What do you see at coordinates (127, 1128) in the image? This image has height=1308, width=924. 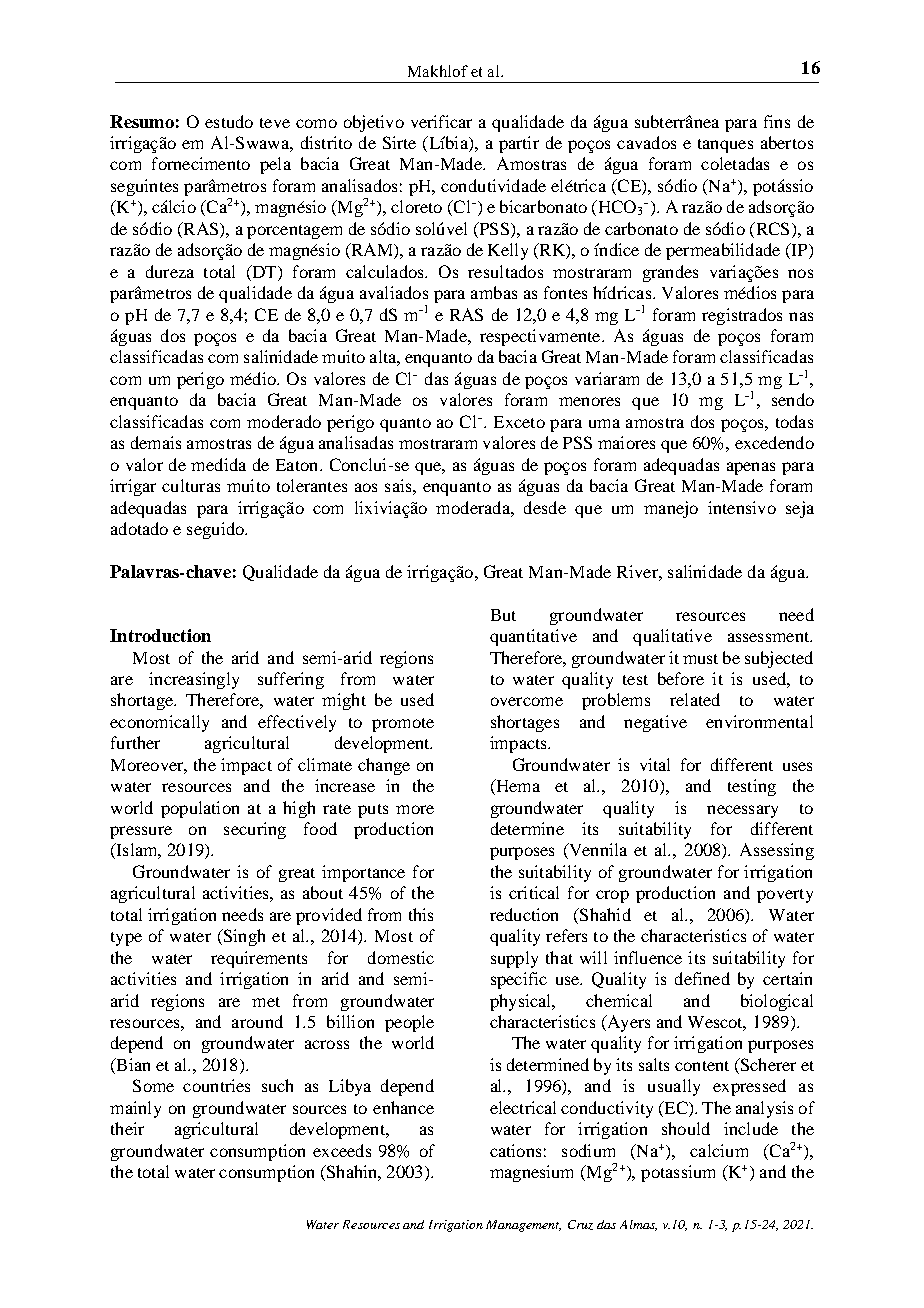 I see `their` at bounding box center [127, 1128].
